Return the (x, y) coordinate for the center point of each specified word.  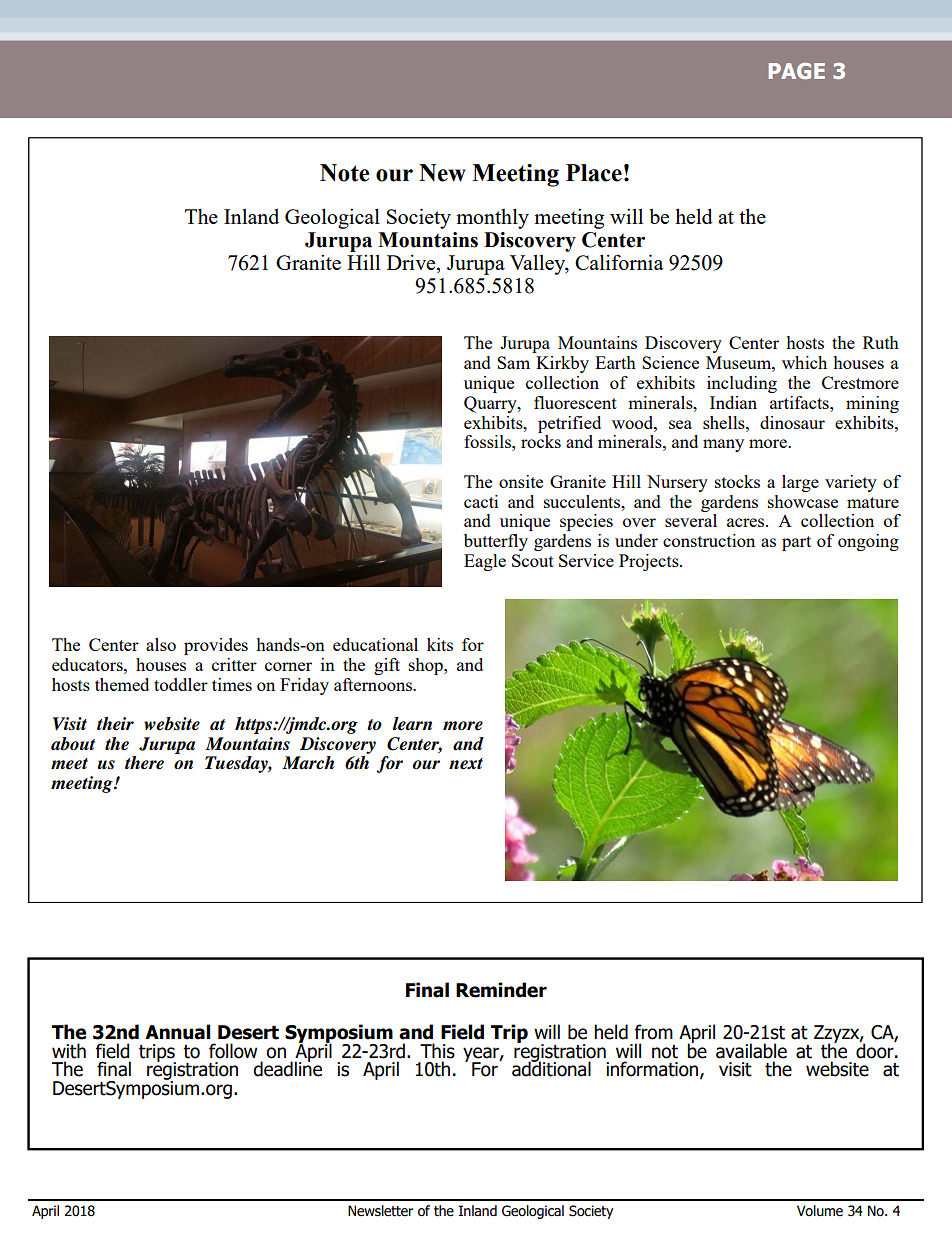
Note (344, 173)
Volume (820, 1211)
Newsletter (380, 1211)
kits (440, 644)
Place (594, 173)
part (796, 543)
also (161, 644)
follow (233, 1051)
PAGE (796, 71)
